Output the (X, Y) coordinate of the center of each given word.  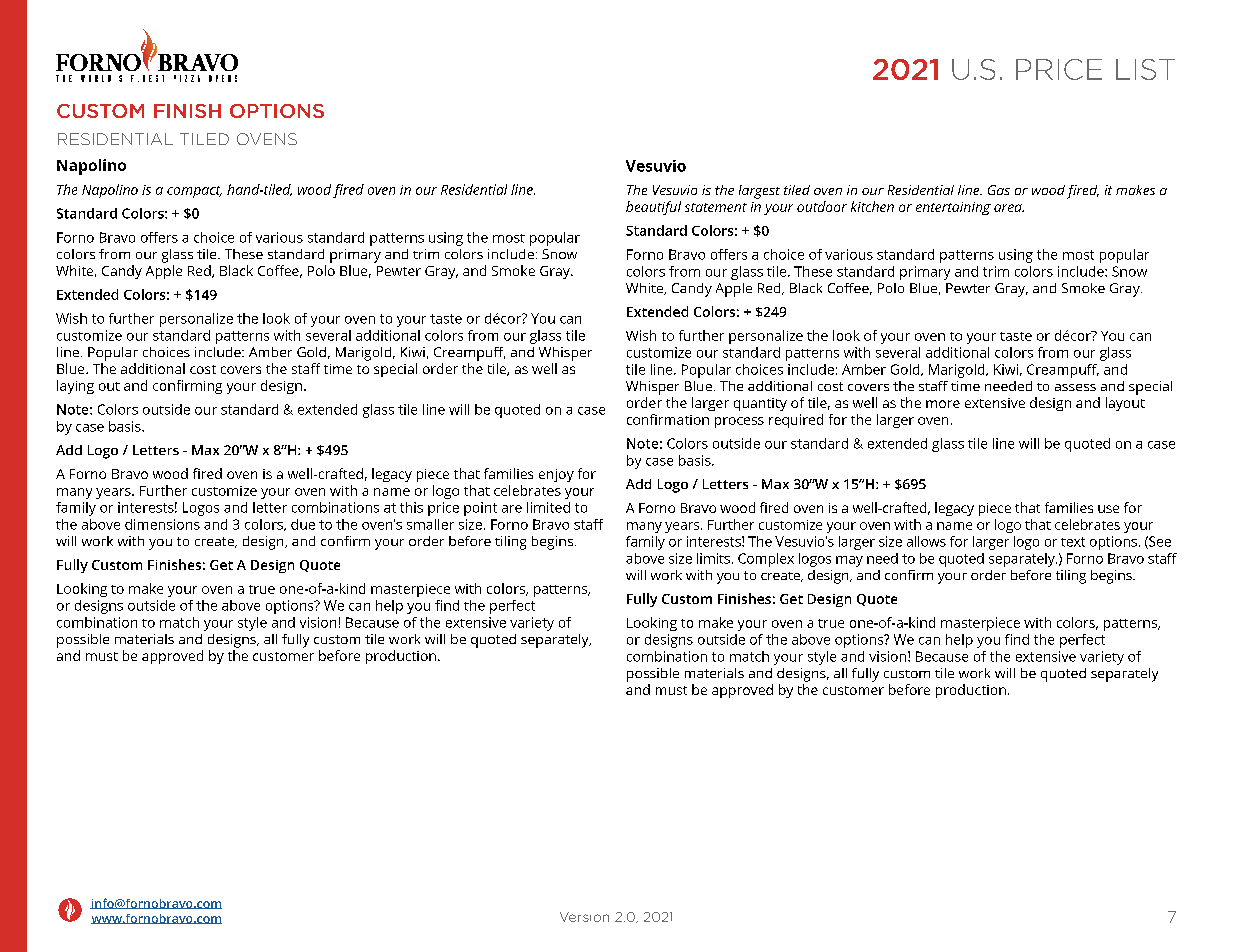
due (303, 524)
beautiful (653, 208)
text (1073, 542)
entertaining (953, 208)
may (849, 561)
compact (194, 192)
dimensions (162, 524)
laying (75, 387)
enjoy (556, 475)
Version (584, 917)
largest (759, 192)
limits (713, 558)
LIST (1145, 69)
